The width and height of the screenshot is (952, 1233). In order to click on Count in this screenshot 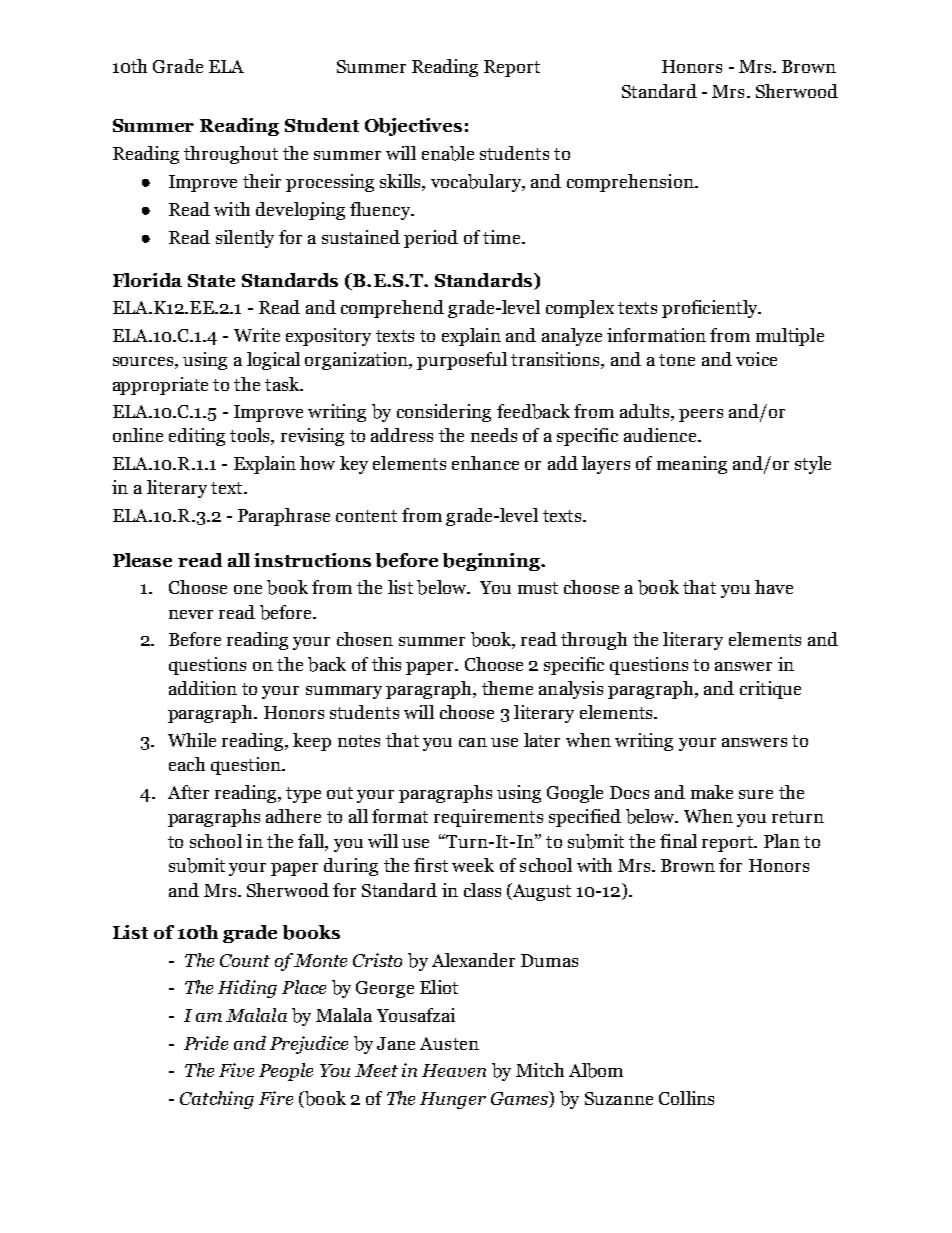, I will do `click(245, 960)`.
